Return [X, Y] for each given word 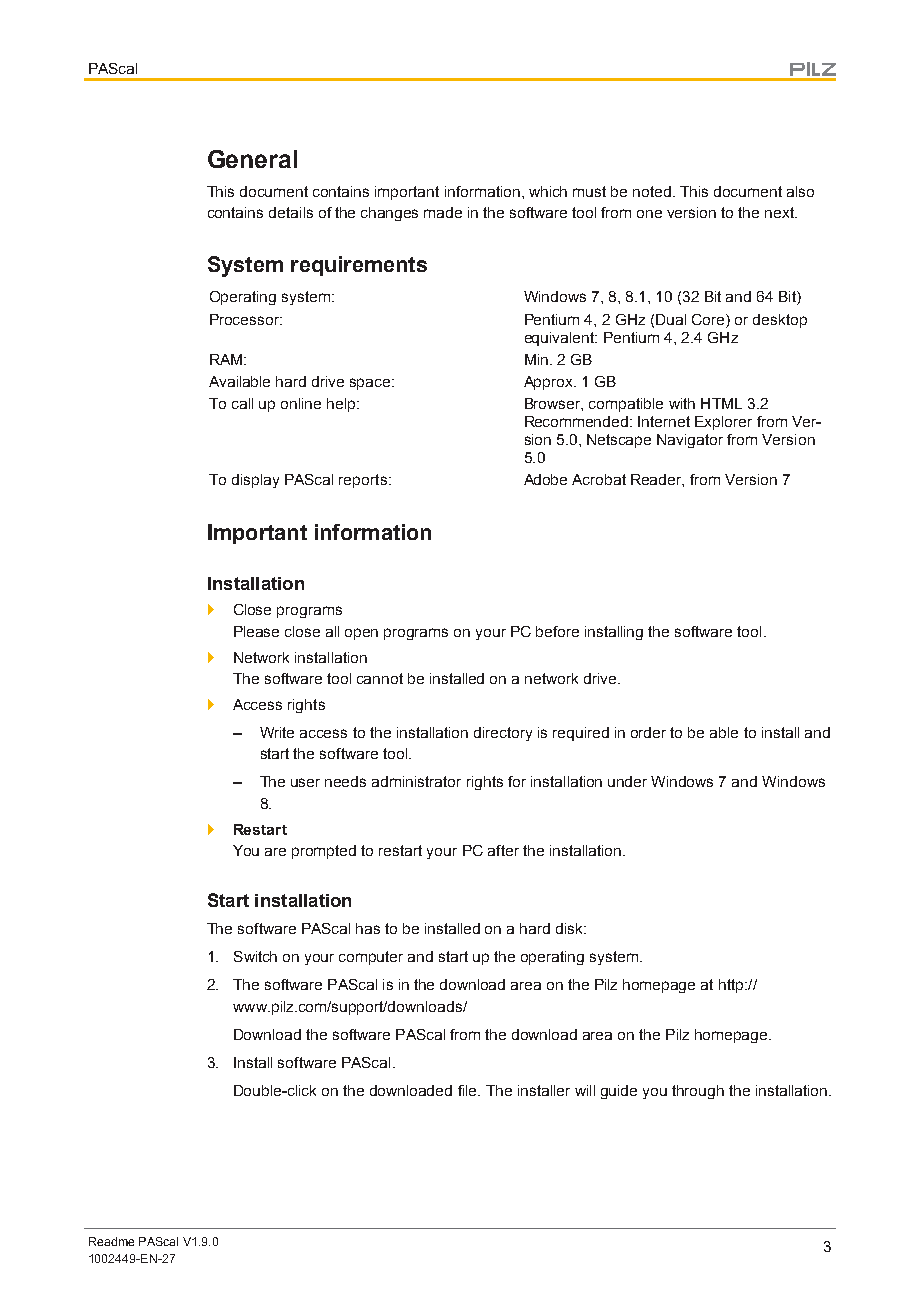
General [252, 159]
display [255, 481]
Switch [255, 956]
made [443, 212]
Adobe [545, 479]
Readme [111, 1241]
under [627, 781]
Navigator [690, 441]
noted [652, 191]
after [503, 850]
